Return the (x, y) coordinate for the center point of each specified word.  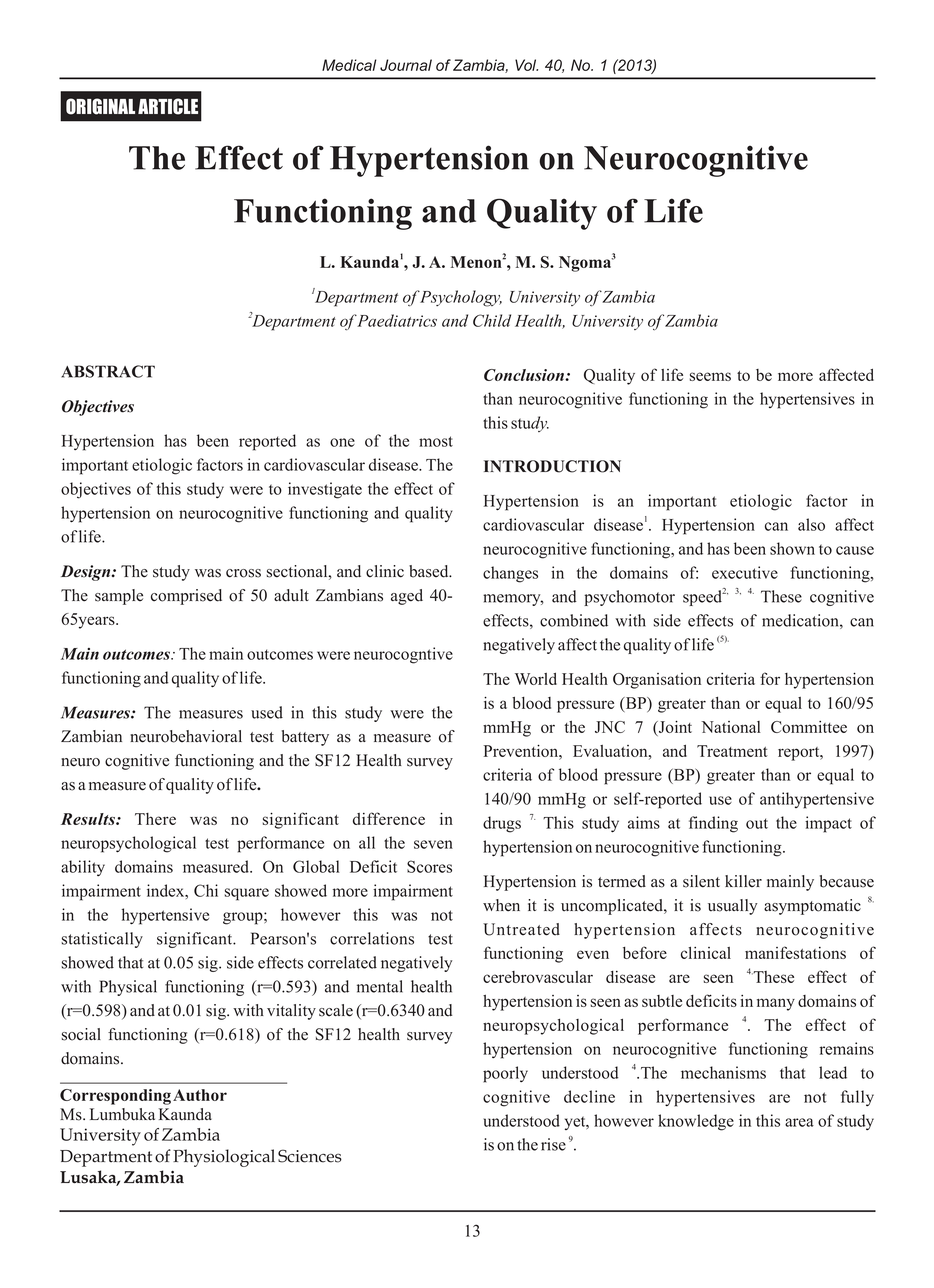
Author (200, 1095)
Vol (526, 65)
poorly (505, 1074)
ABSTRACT (108, 371)
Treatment (732, 751)
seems (710, 376)
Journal (406, 65)
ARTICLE (168, 106)
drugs (502, 824)
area (799, 1122)
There (155, 819)
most (436, 441)
